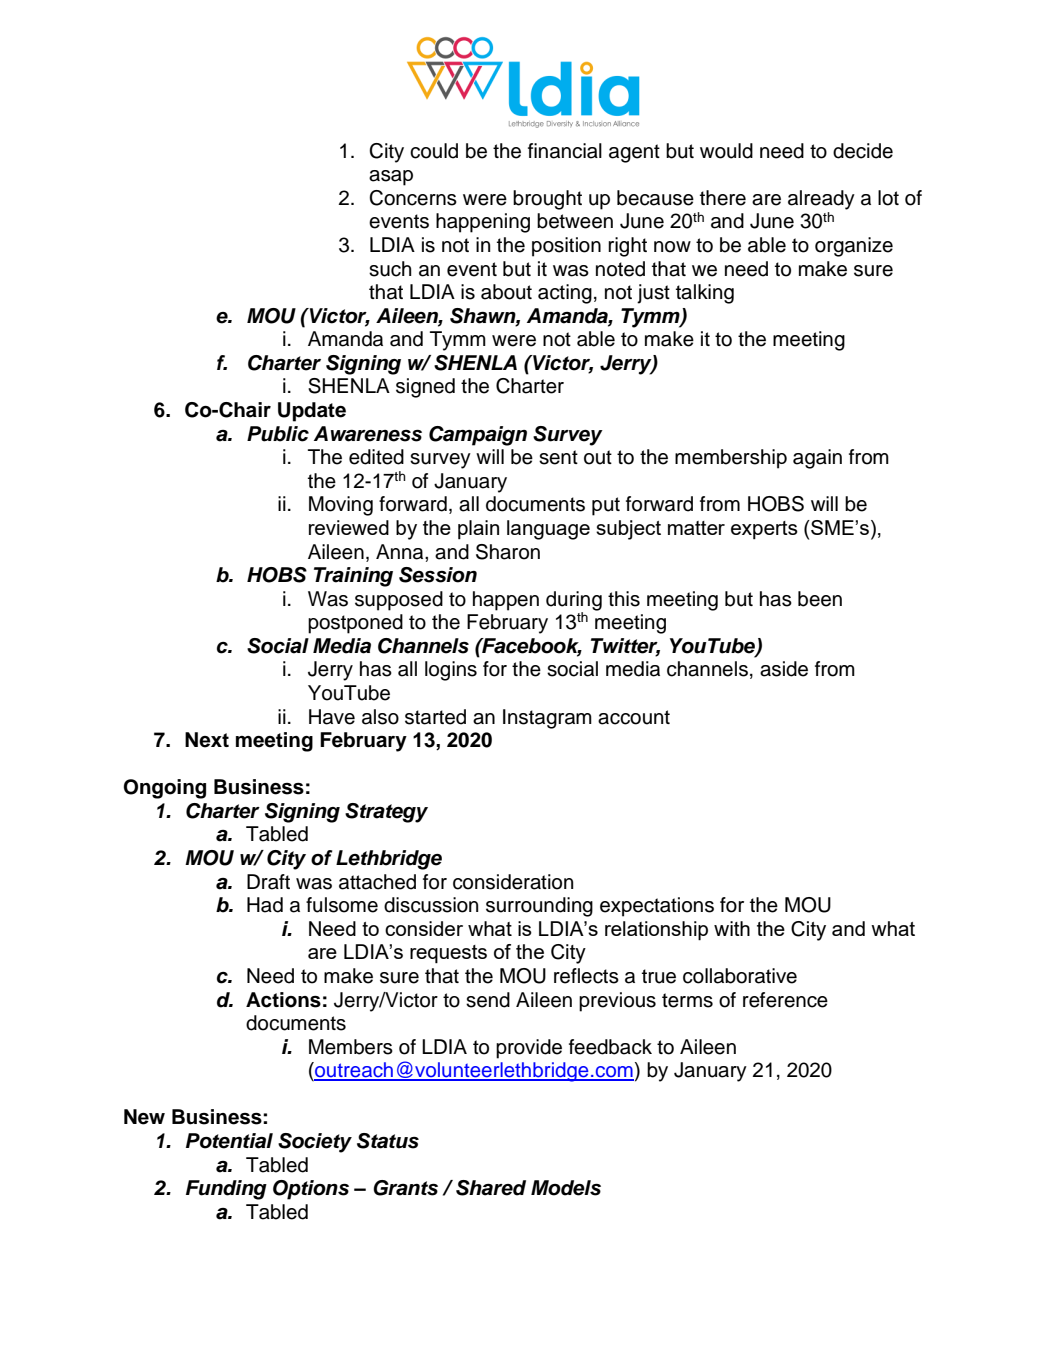 Image resolution: width=1046 pixels, height=1353 pixels. Describe the element at coordinates (451, 671) in the screenshot. I see `logins` at that location.
